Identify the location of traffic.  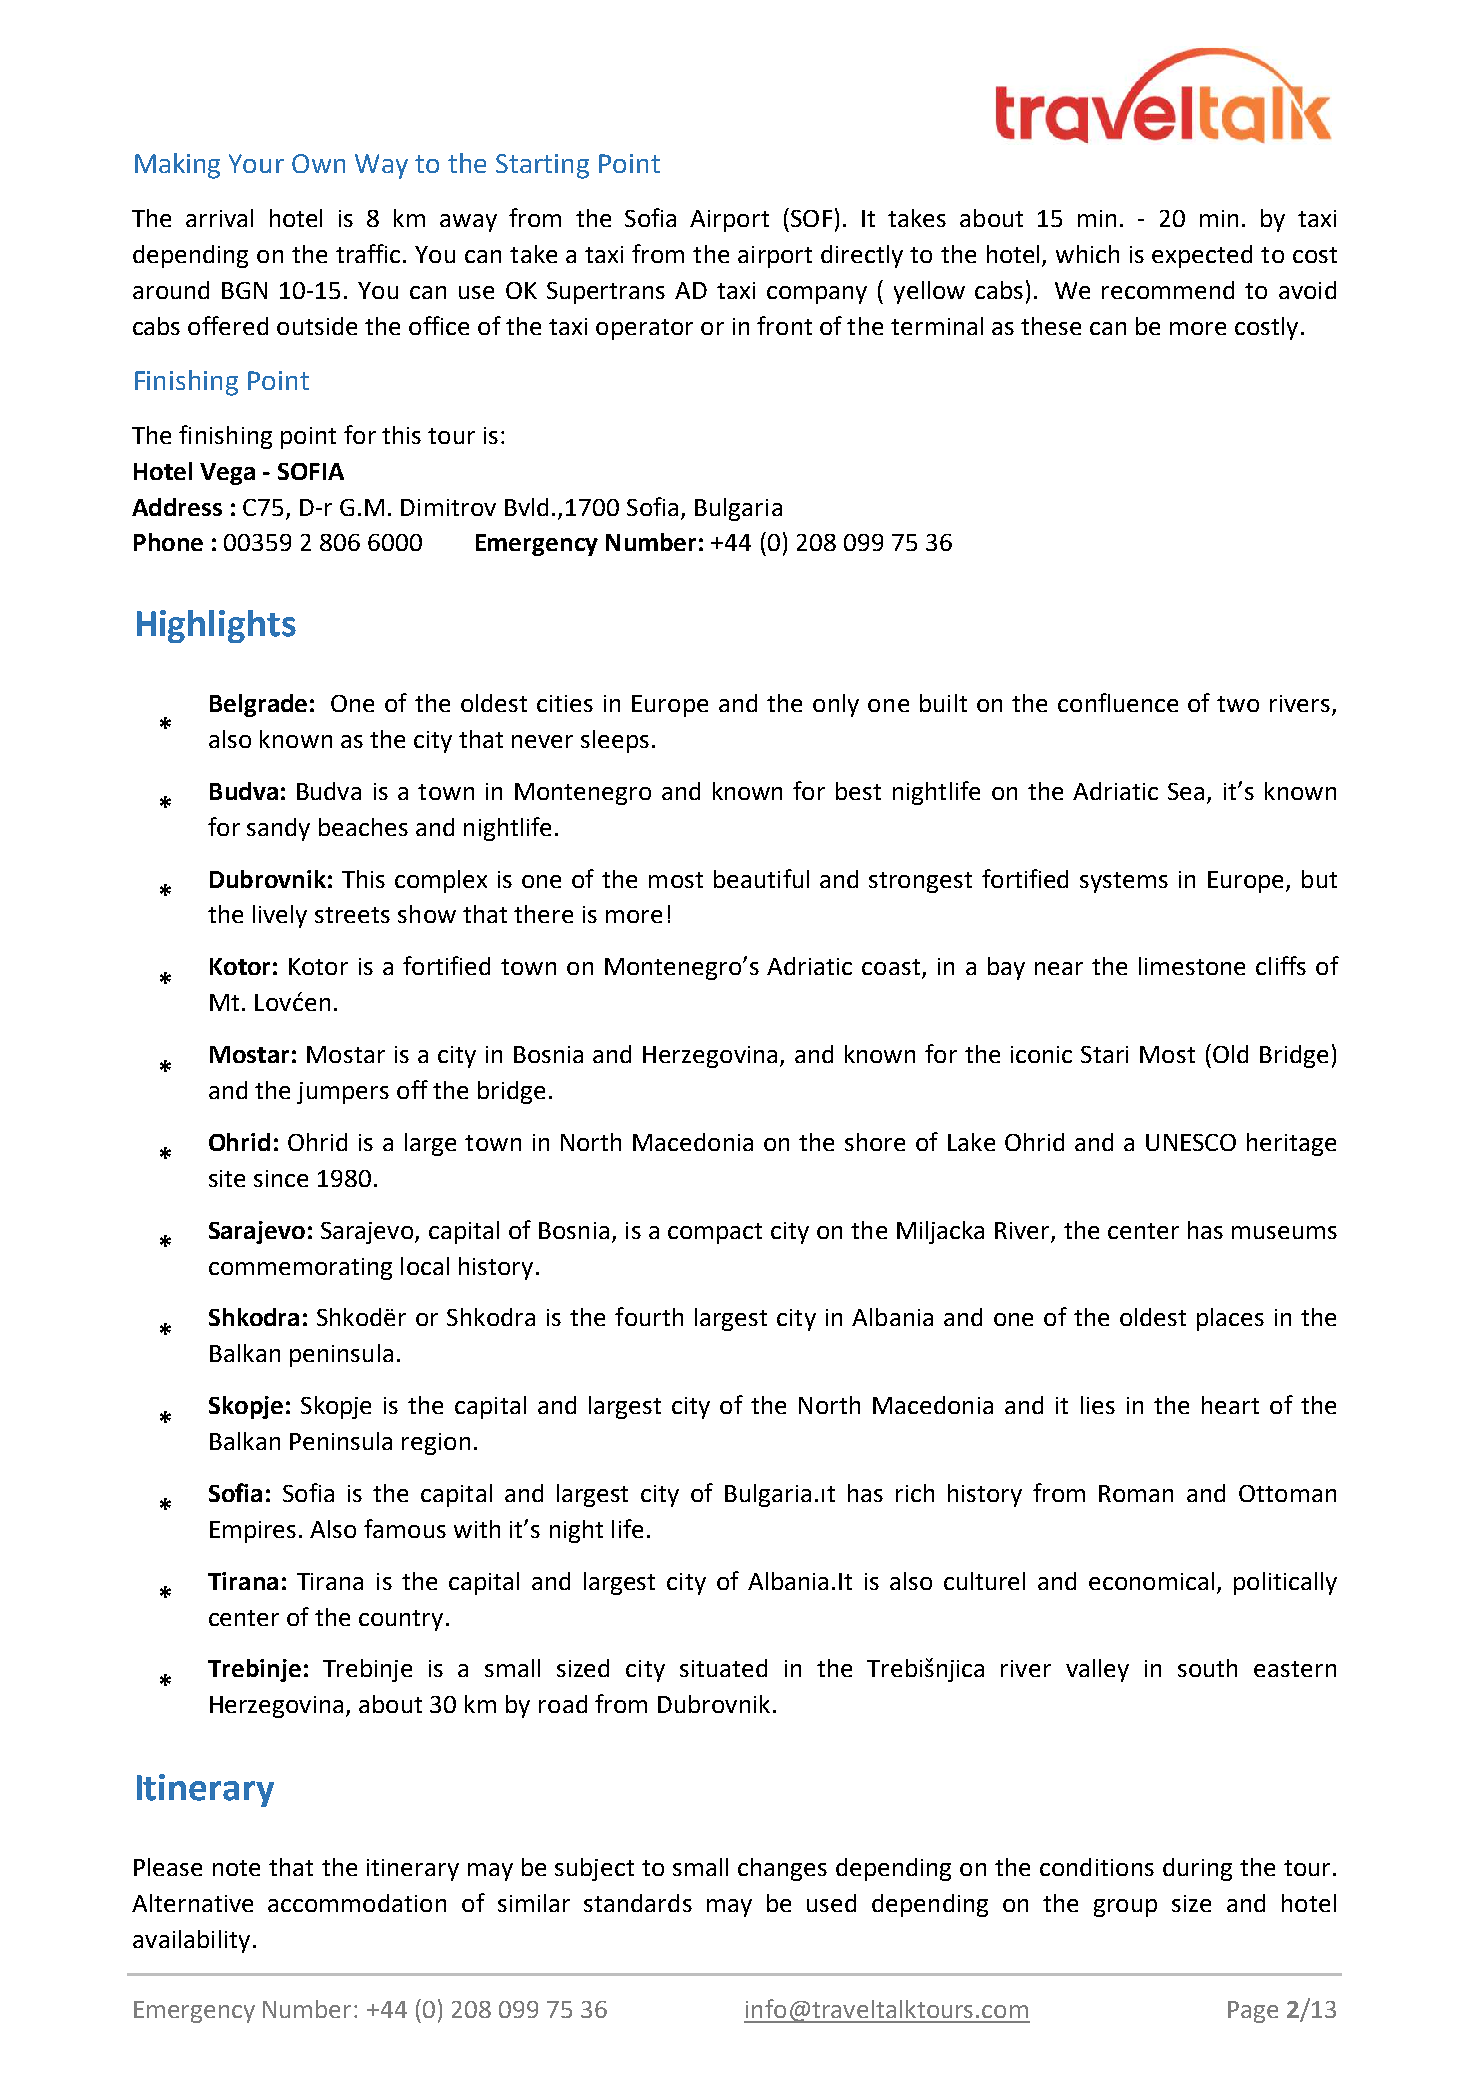
(370, 253).
